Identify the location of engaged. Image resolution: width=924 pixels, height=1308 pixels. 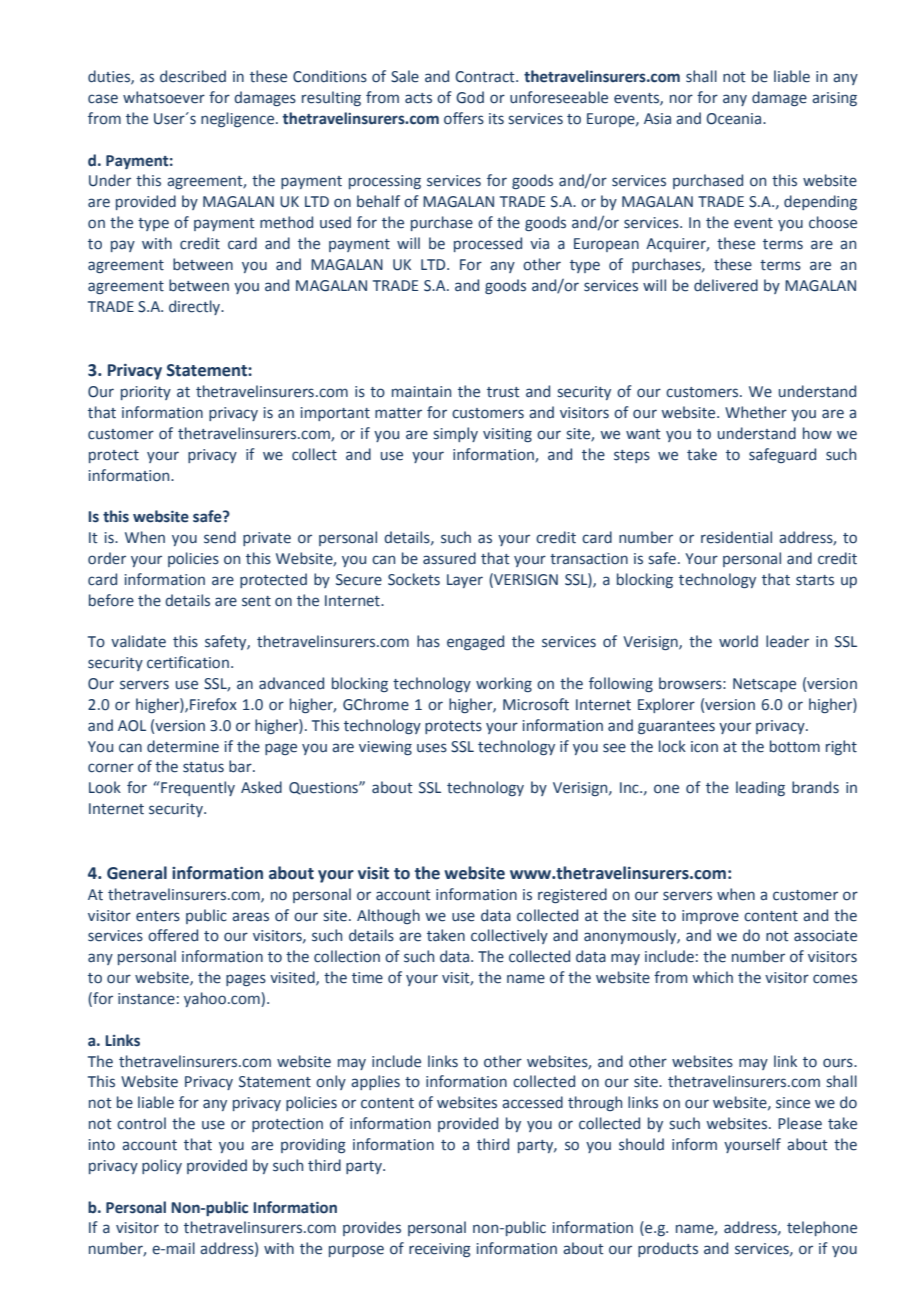
(475, 642).
